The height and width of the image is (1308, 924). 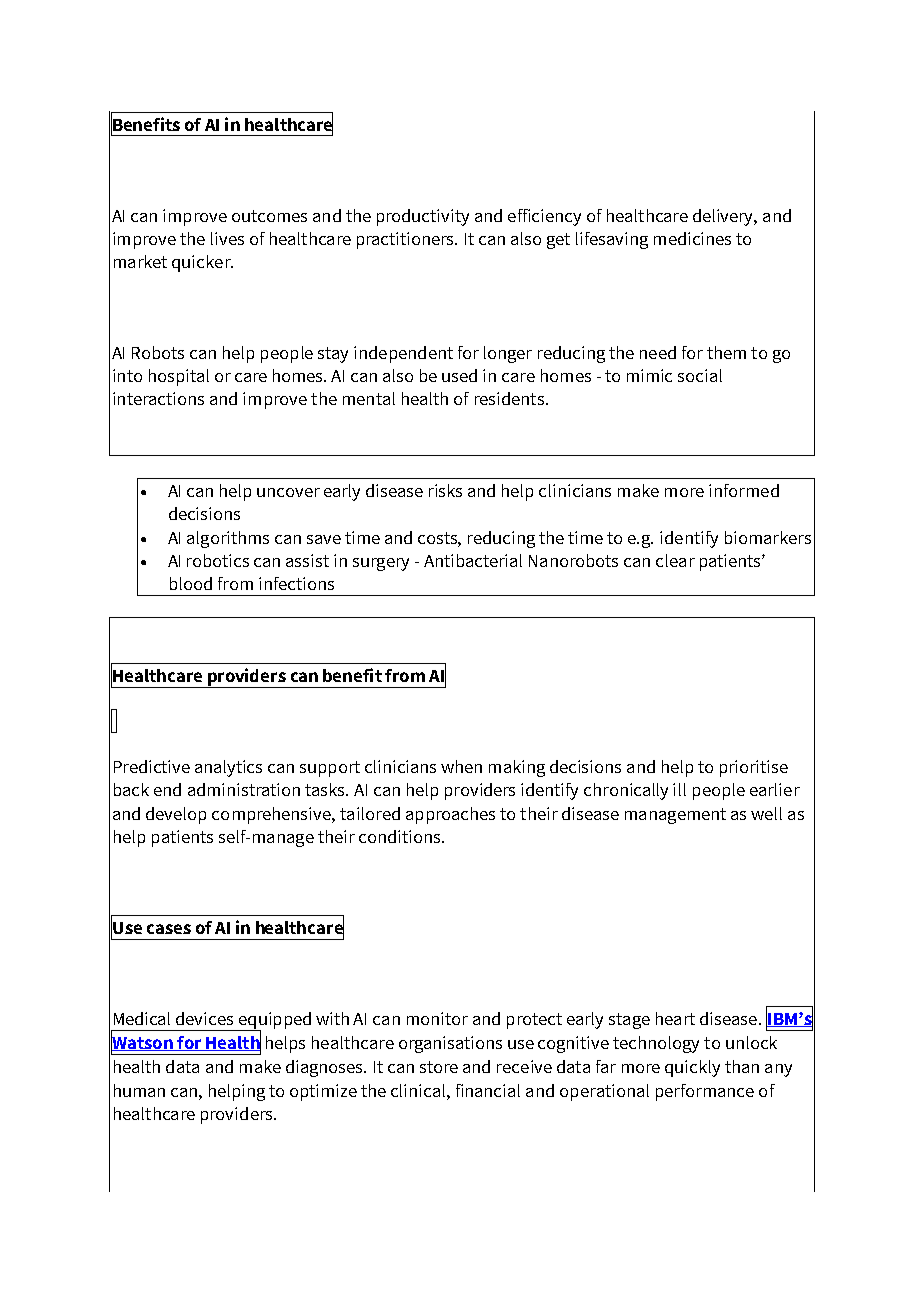 I want to click on devices, so click(x=204, y=1018).
